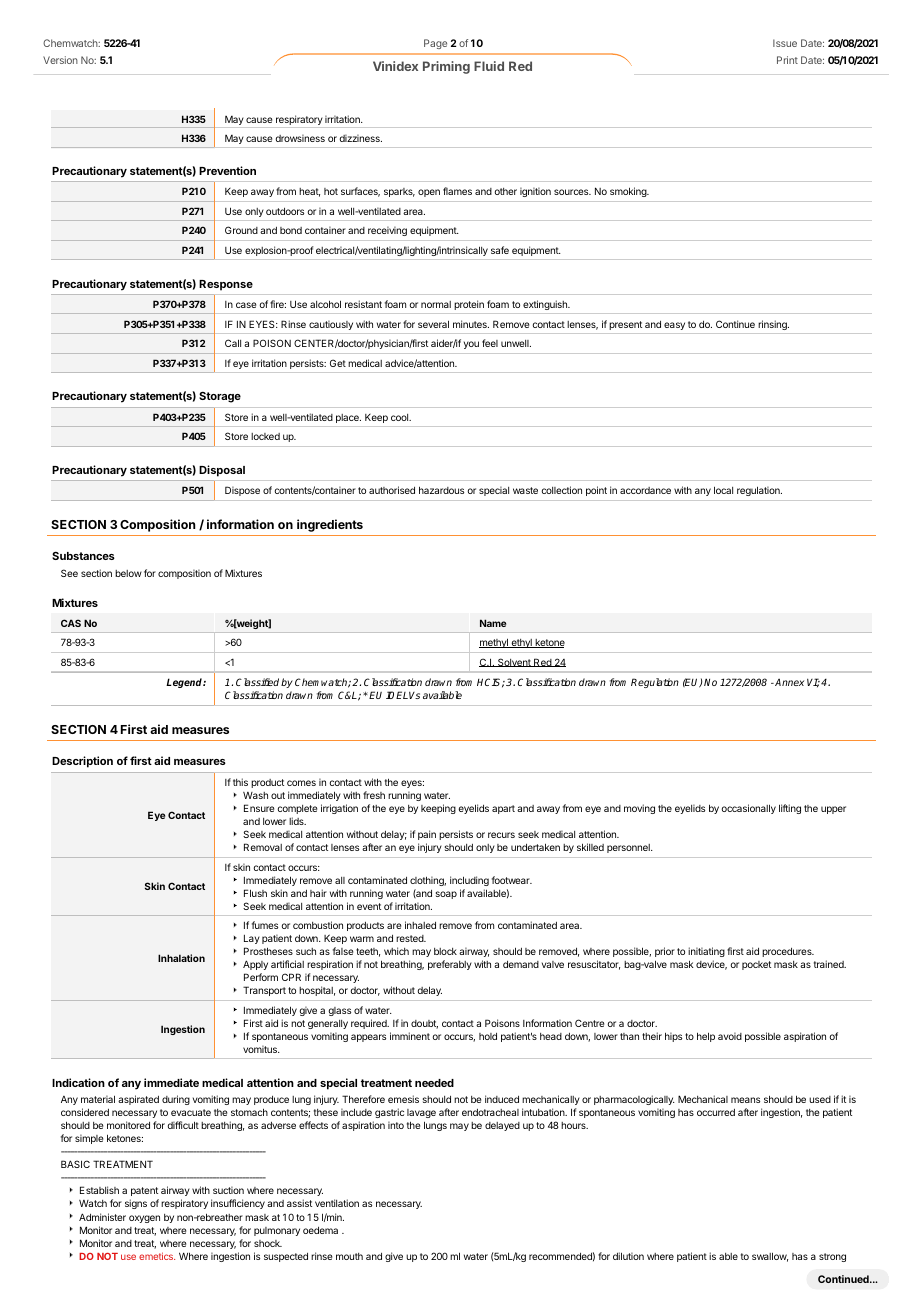  I want to click on oxygen, so click(144, 1219).
